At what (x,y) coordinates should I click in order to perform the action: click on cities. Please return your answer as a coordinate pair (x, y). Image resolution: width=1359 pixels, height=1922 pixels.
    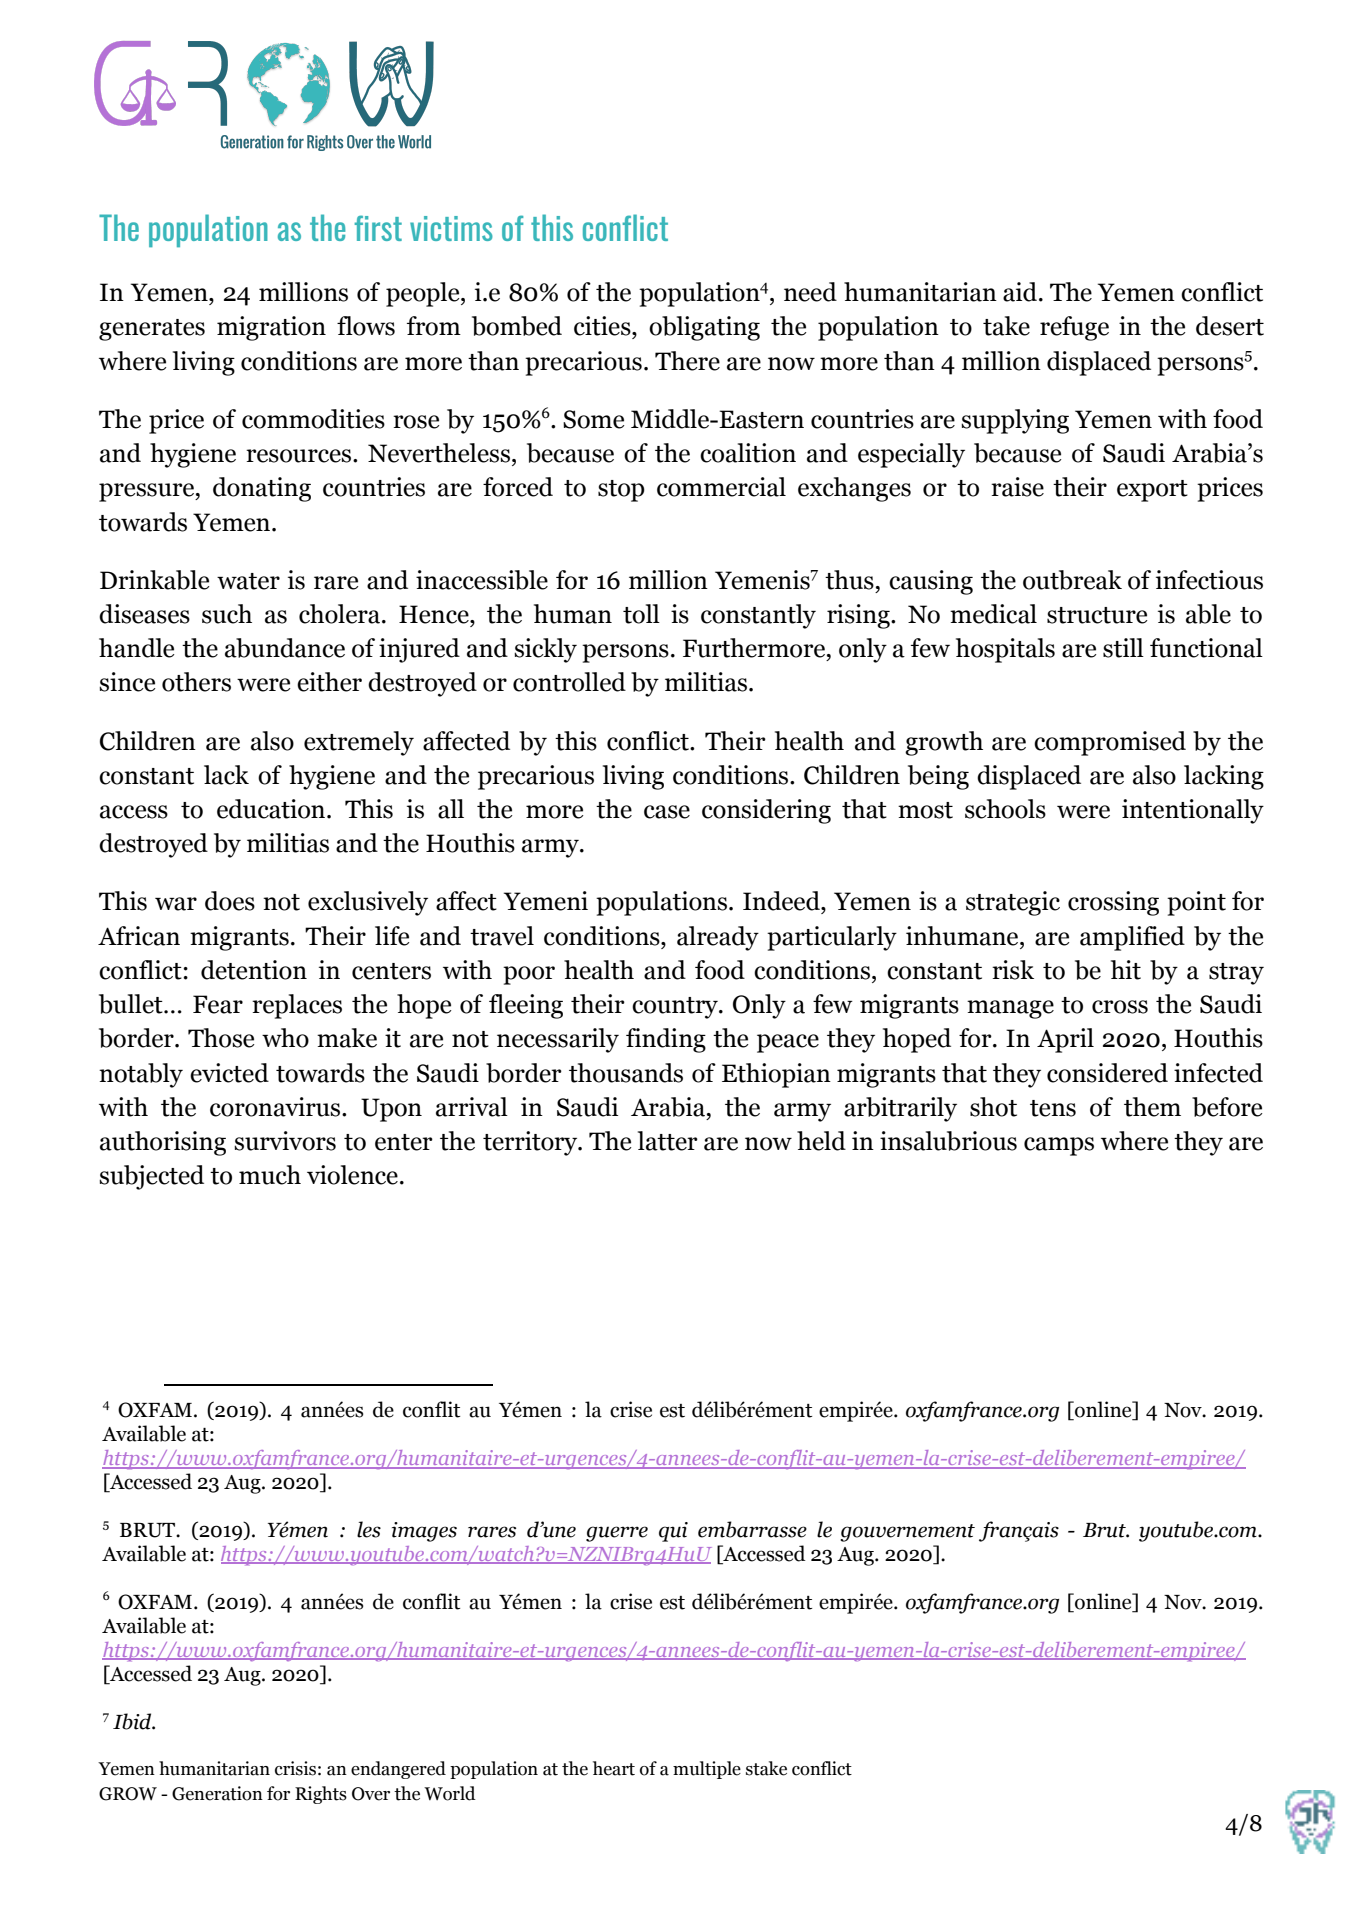
    Looking at the image, I should click on (603, 326).
